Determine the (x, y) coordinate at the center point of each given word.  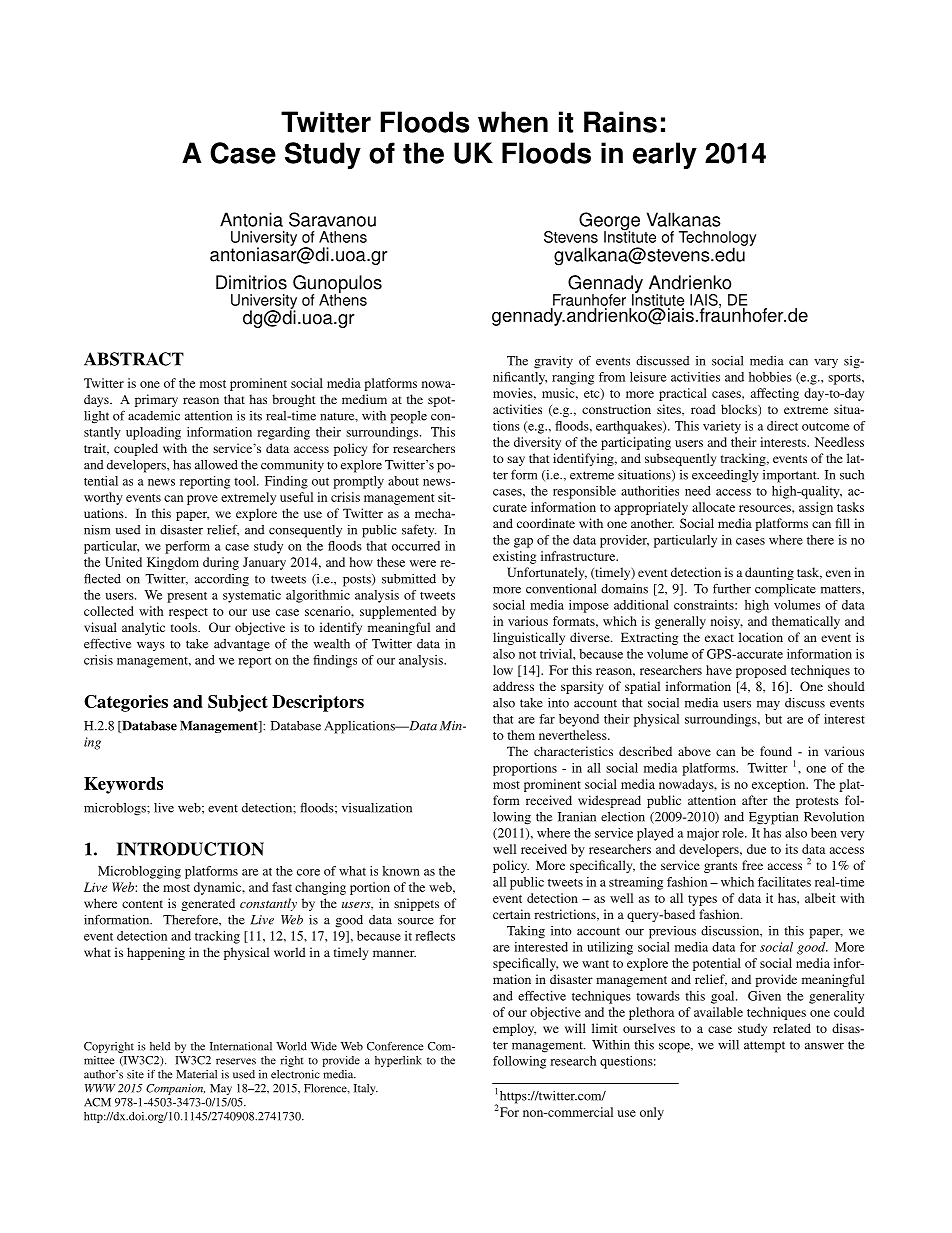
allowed (216, 465)
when (513, 122)
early (665, 155)
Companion (175, 1089)
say (516, 461)
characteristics (573, 751)
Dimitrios (251, 282)
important (791, 476)
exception (780, 785)
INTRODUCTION (190, 849)
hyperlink (398, 1061)
